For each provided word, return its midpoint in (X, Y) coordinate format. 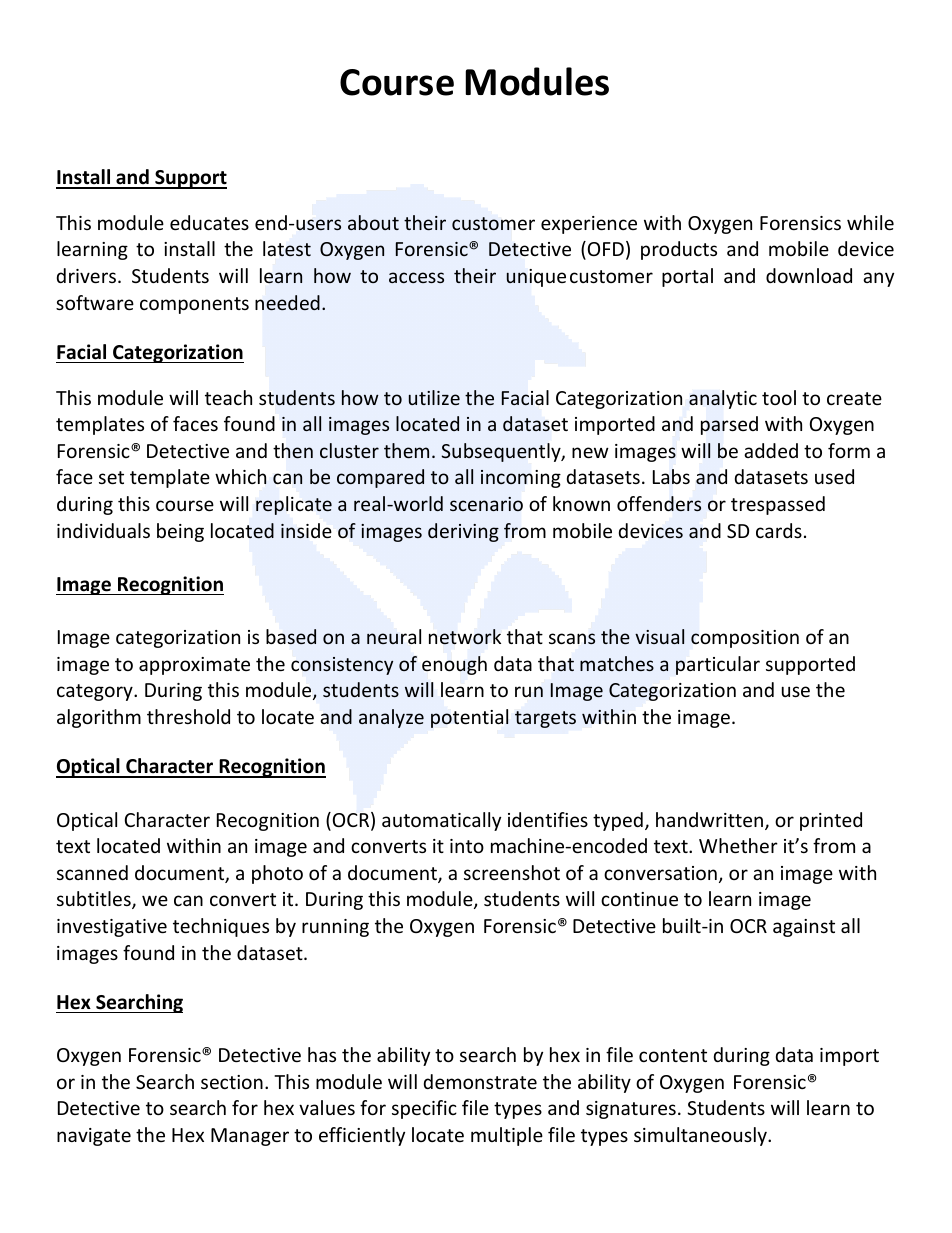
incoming (521, 479)
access (416, 277)
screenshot (512, 872)
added (771, 450)
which (240, 476)
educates (209, 222)
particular (718, 665)
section (232, 1082)
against (804, 928)
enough (454, 665)
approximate (194, 666)
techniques (221, 927)
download (809, 275)
